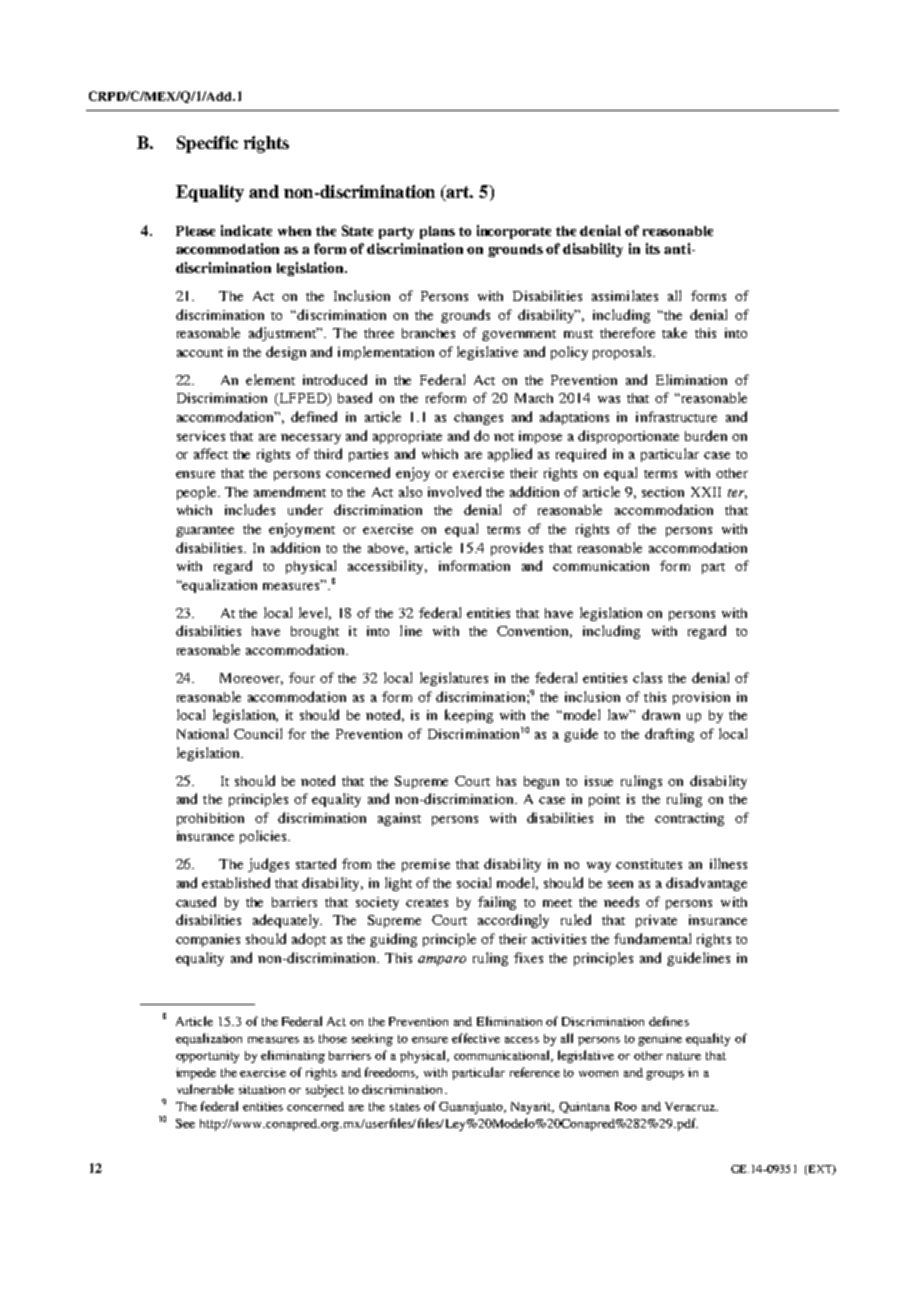 The height and width of the document is (1308, 924). What do you see at coordinates (454, 491) in the document?
I see `involved` at bounding box center [454, 491].
